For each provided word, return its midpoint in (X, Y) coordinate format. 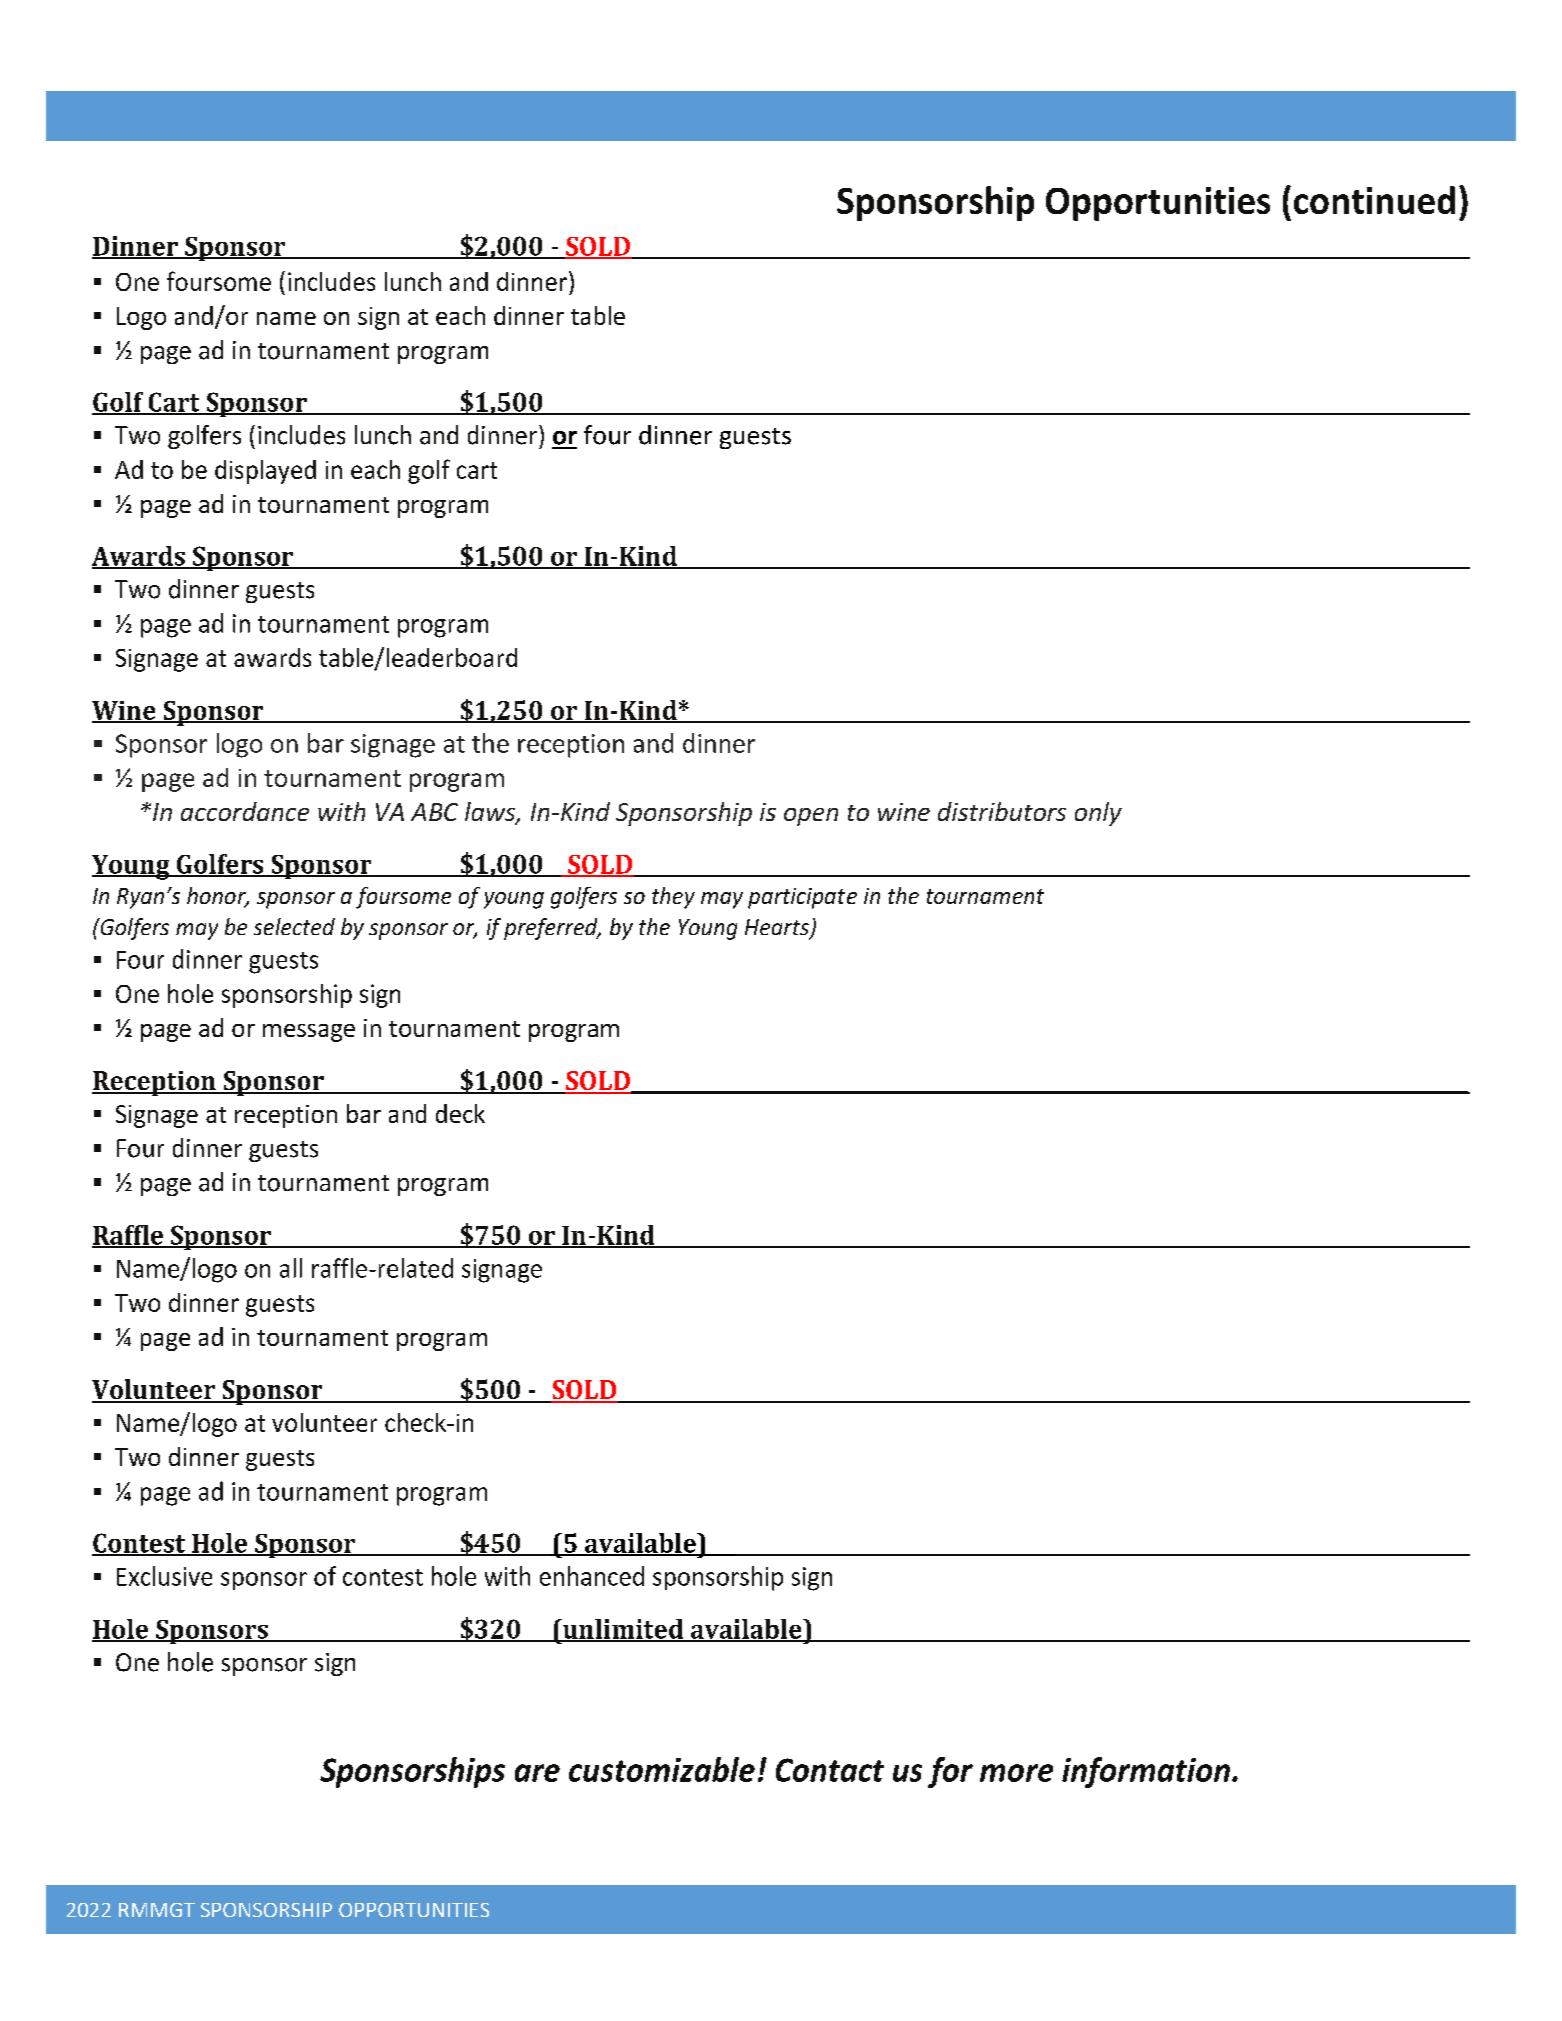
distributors (1002, 811)
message (309, 1033)
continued (1374, 200)
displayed (265, 472)
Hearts (778, 928)
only (1098, 814)
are (537, 1773)
